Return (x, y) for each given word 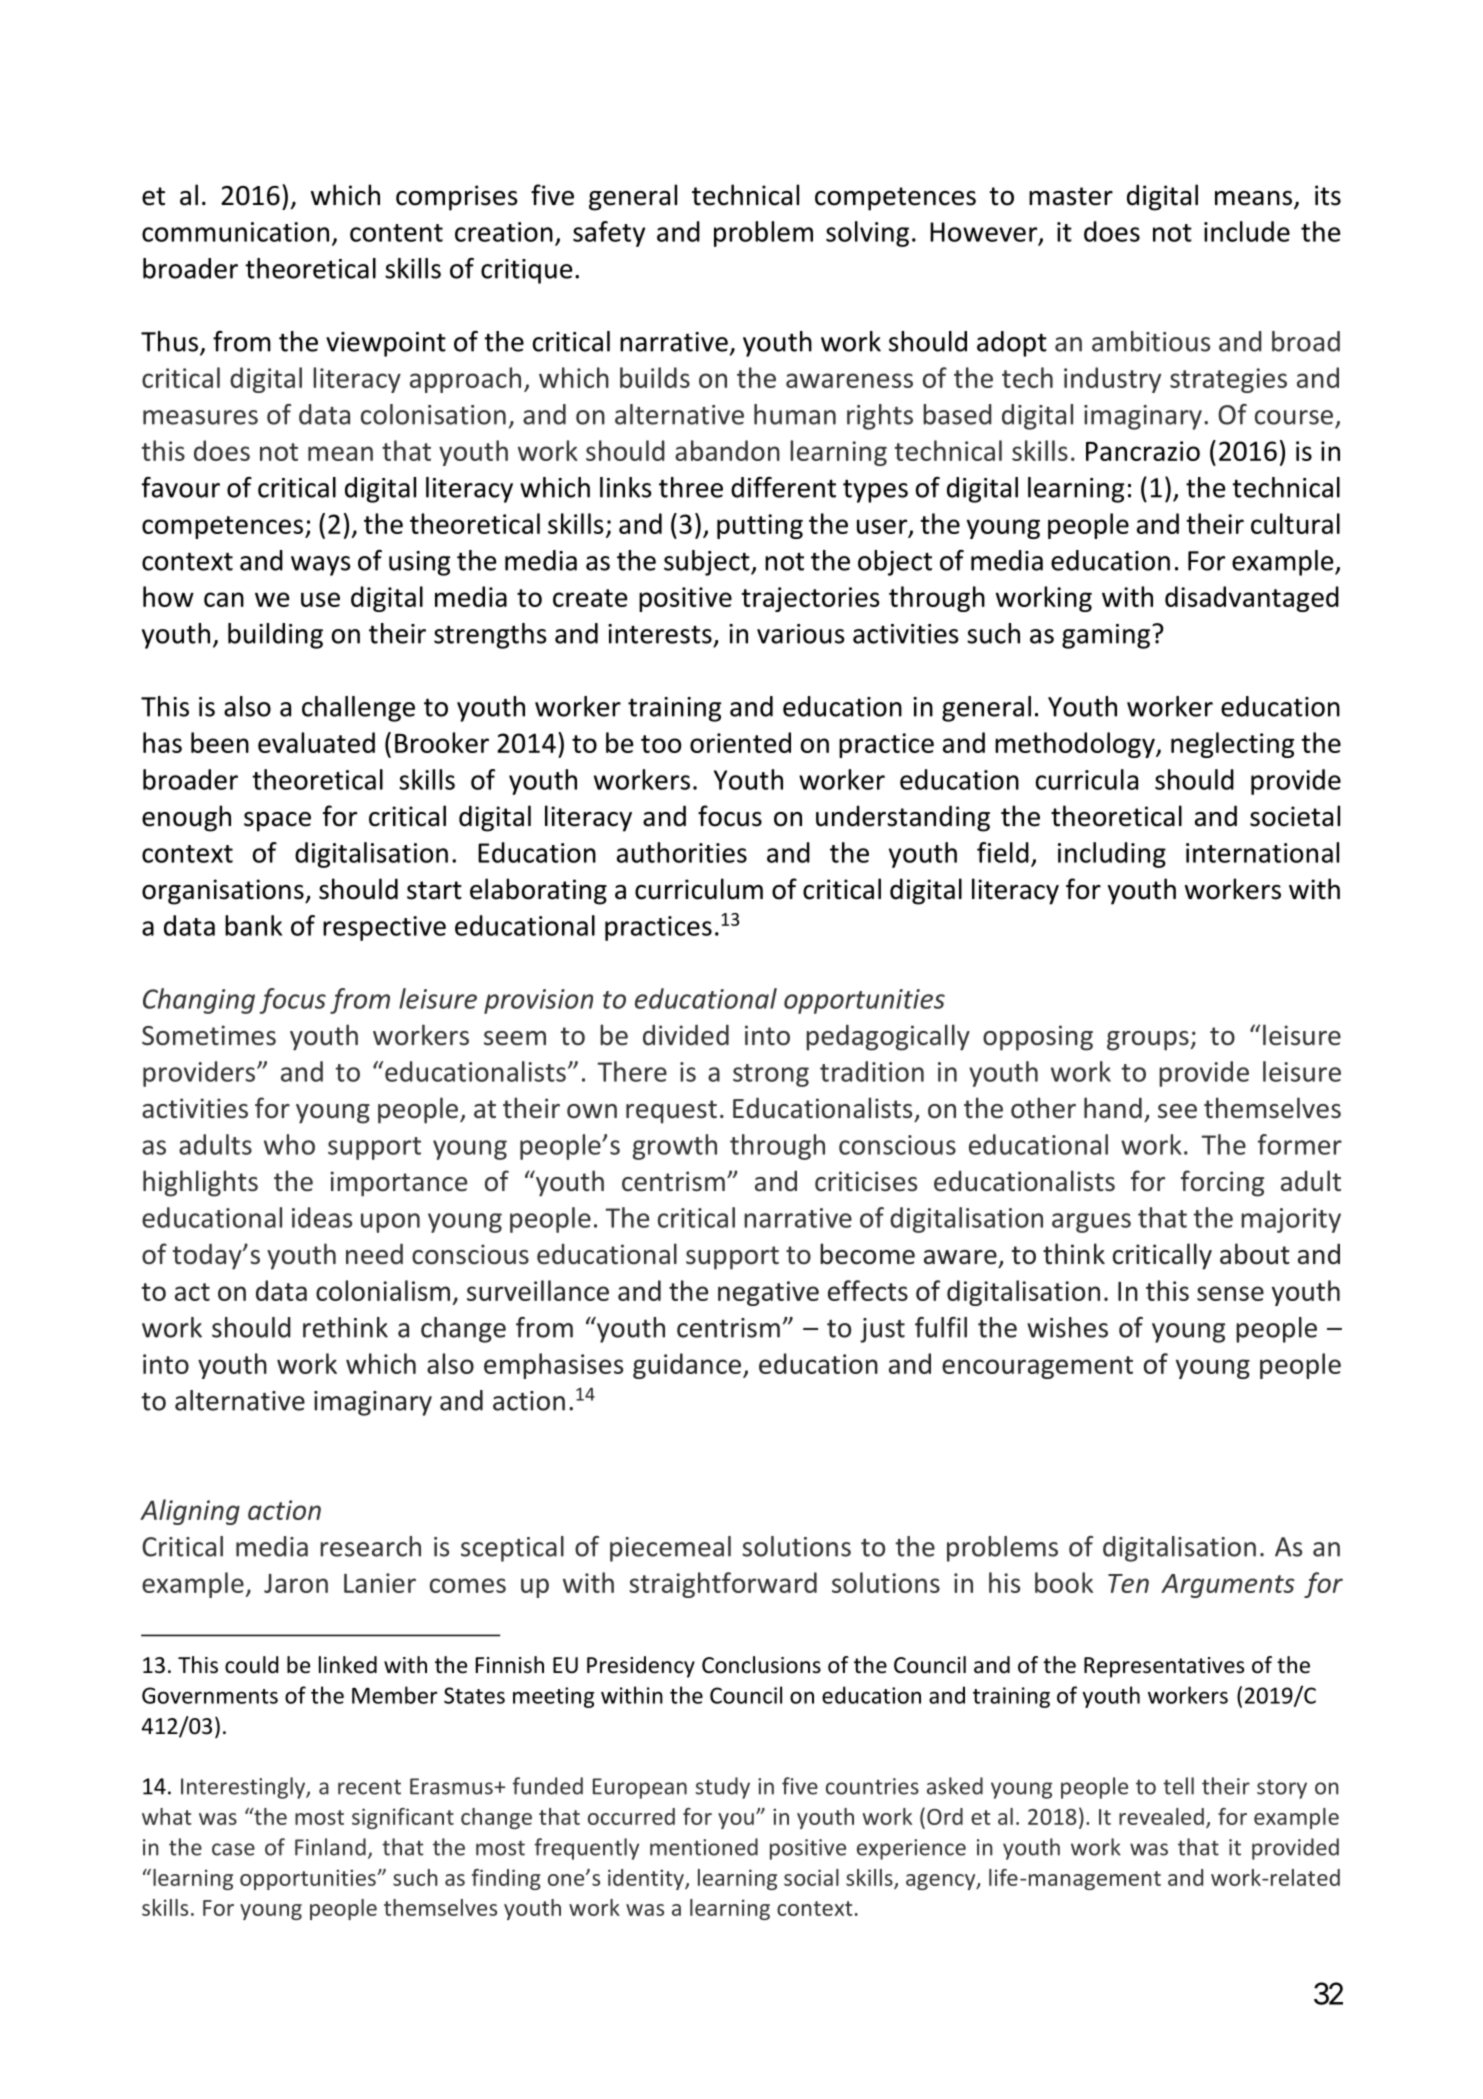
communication (235, 232)
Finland (330, 1847)
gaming (1106, 636)
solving (867, 234)
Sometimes (209, 1035)
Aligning (190, 1512)
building (275, 636)
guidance (687, 1366)
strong (771, 1075)
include (1247, 231)
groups (1149, 1041)
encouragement (1037, 1367)
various (801, 634)
